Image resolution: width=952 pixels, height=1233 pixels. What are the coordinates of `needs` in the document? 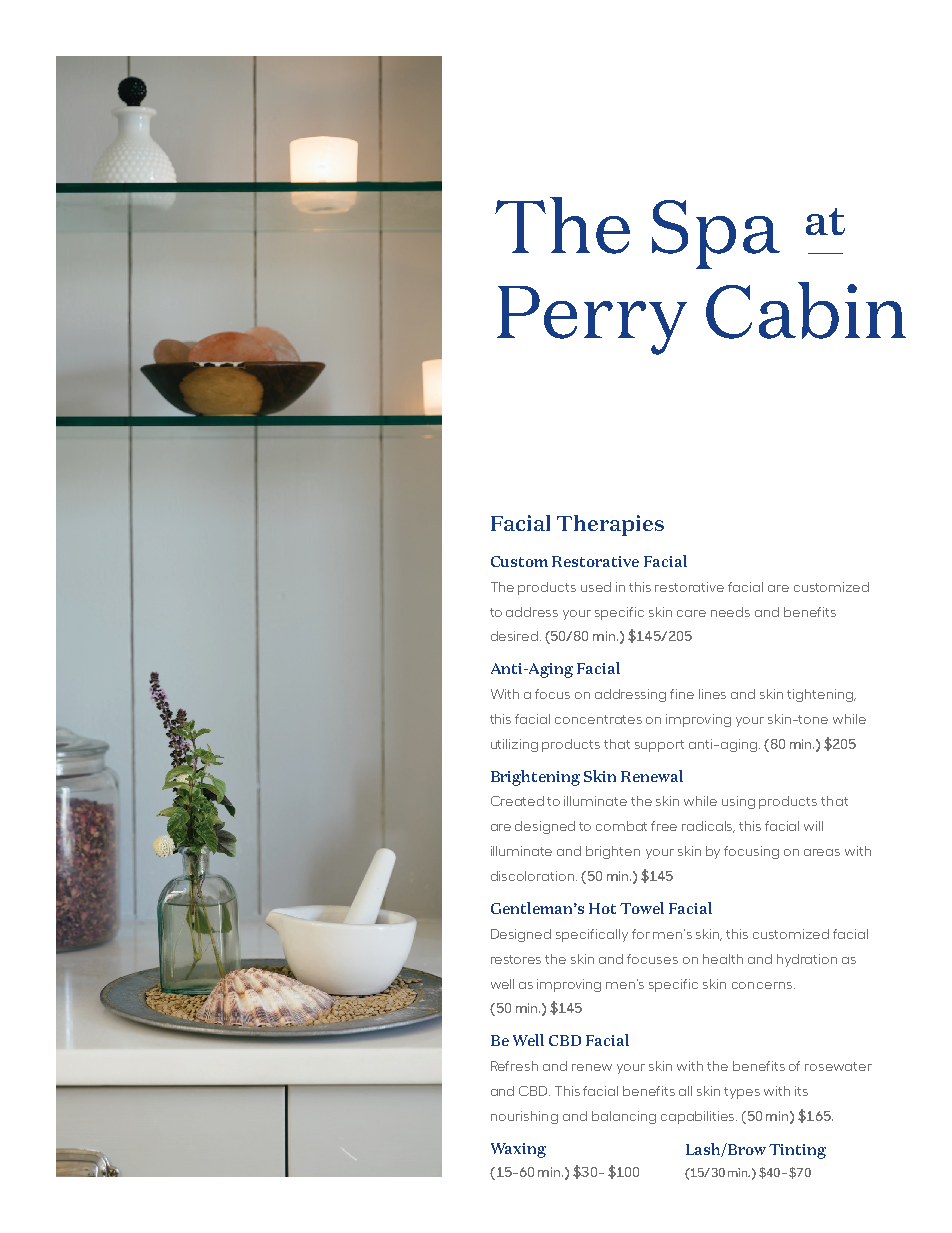 It's located at (730, 612).
